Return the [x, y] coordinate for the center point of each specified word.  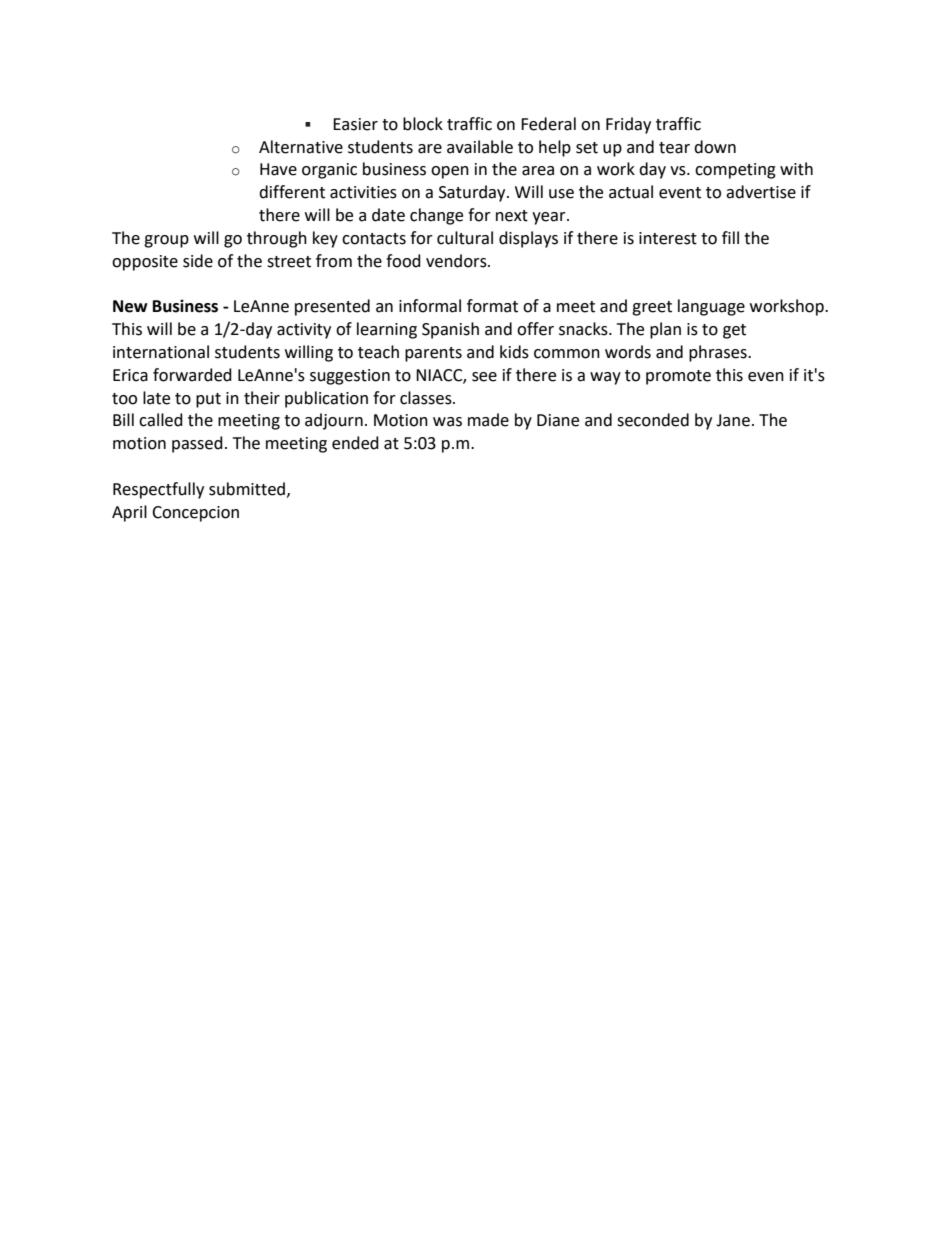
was [447, 422]
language [711, 307]
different [292, 192]
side [198, 261]
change [436, 216]
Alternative [301, 147]
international [161, 352]
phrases [719, 353]
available [480, 147]
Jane [733, 420]
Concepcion [195, 514]
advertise [761, 192]
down [715, 147]
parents [433, 354]
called [161, 420]
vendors [457, 261]
